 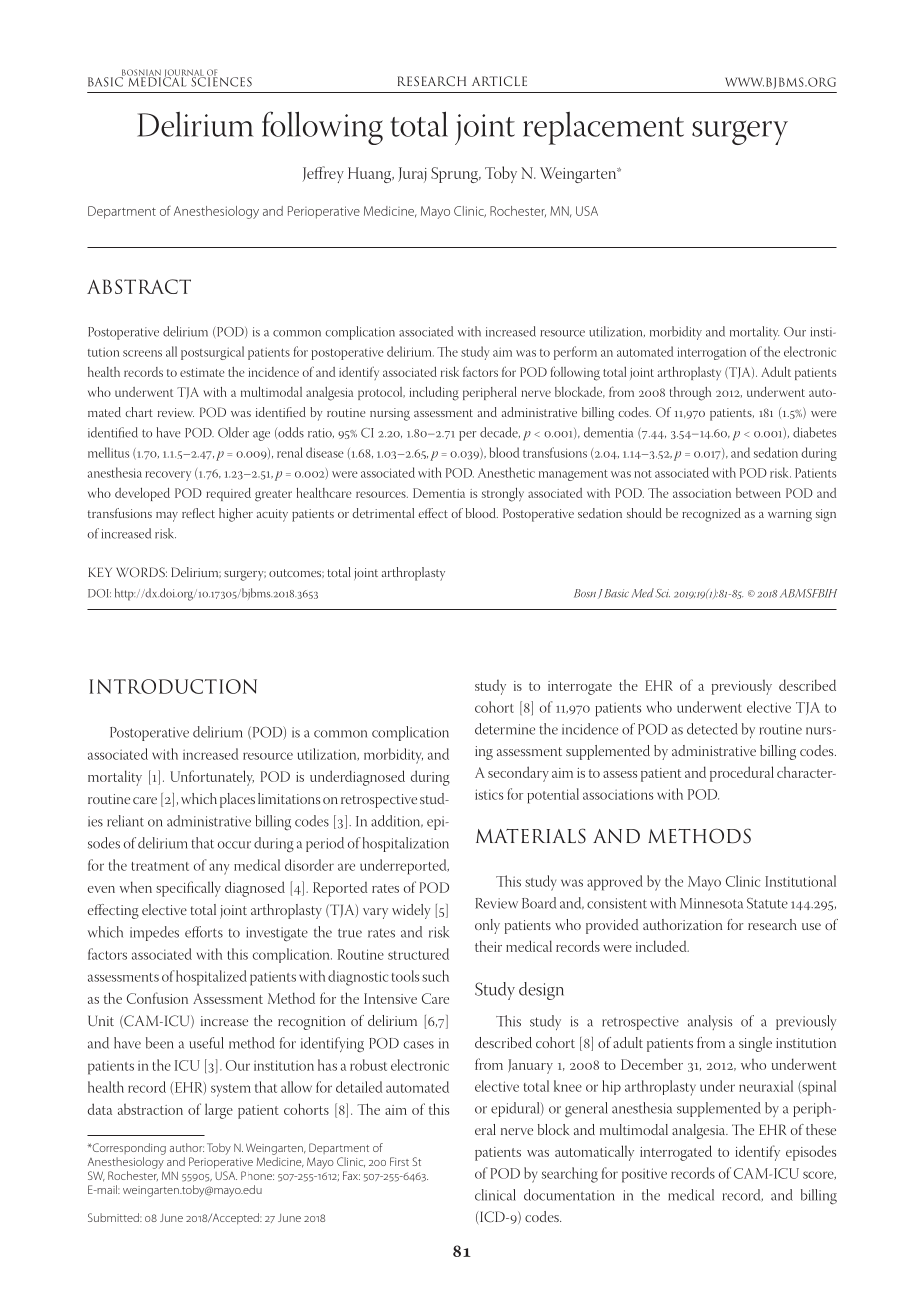 I want to click on Minnesota, so click(x=711, y=903).
